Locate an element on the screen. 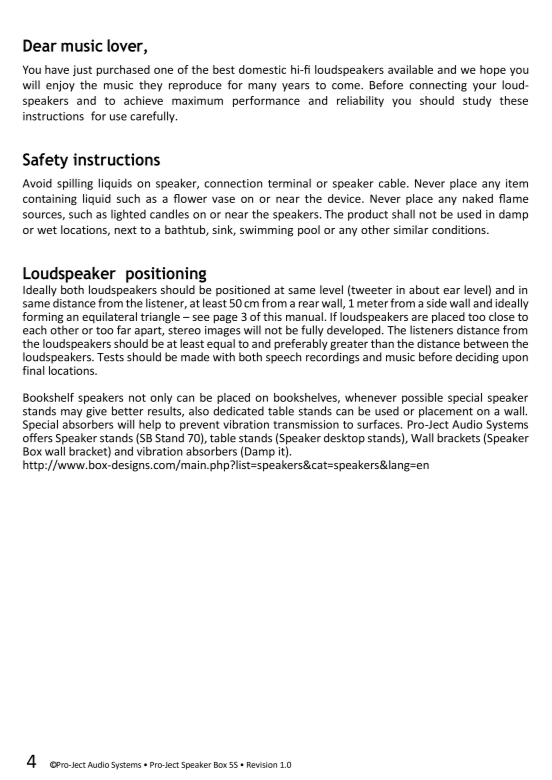  domestic is located at coordinates (262, 69).
